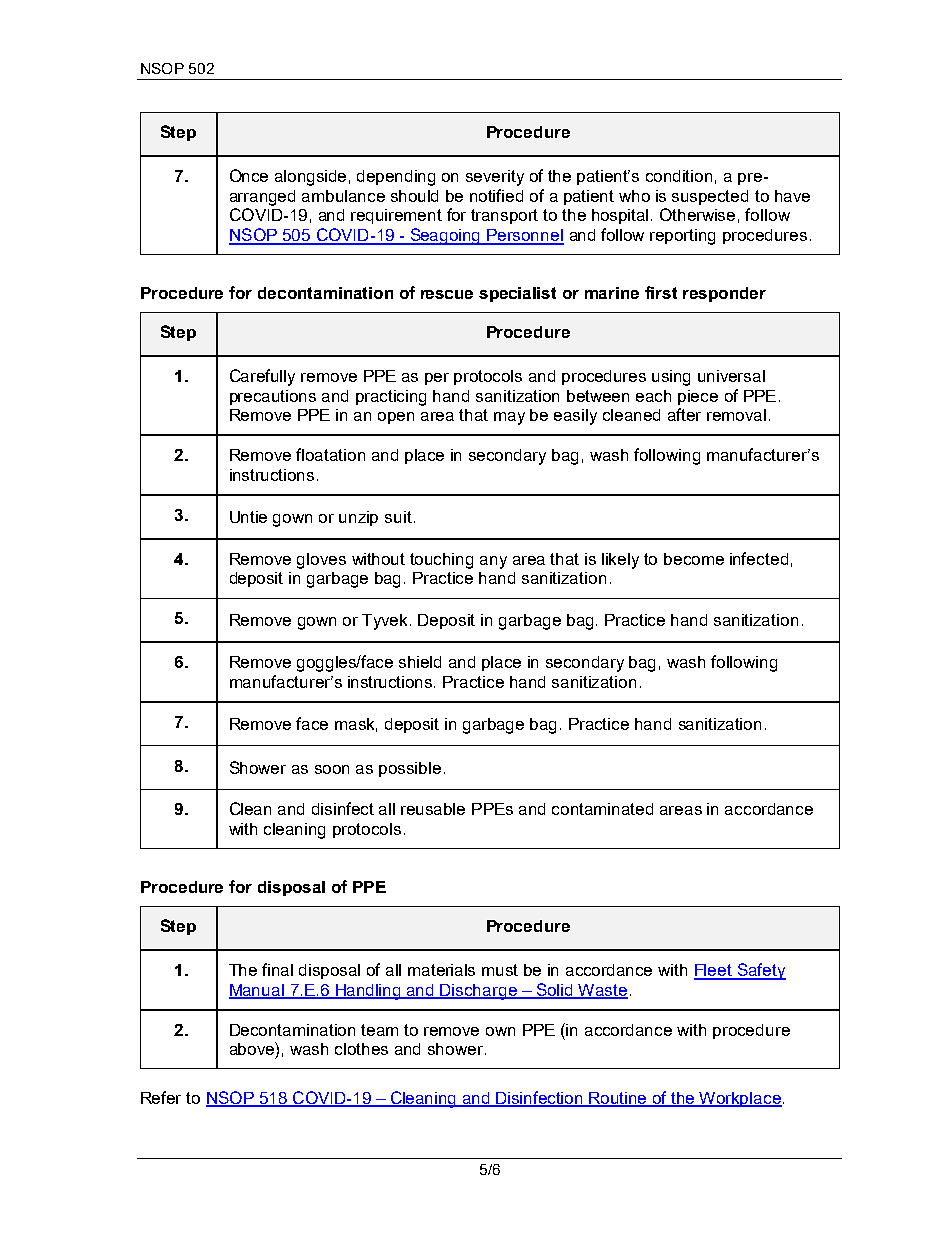 This image has width=952, height=1233. I want to click on become, so click(694, 559).
